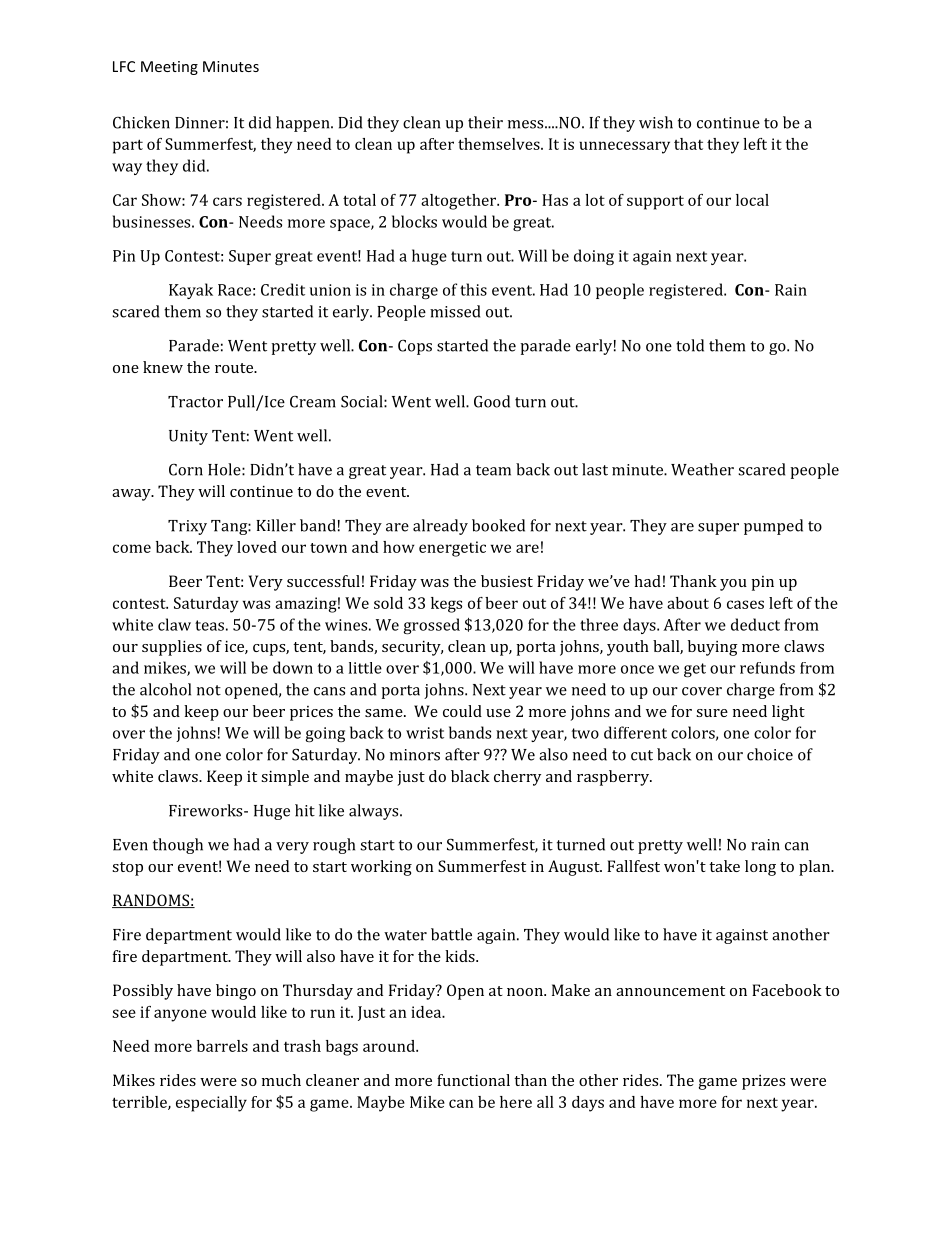  What do you see at coordinates (745, 604) in the image?
I see `cases` at bounding box center [745, 604].
